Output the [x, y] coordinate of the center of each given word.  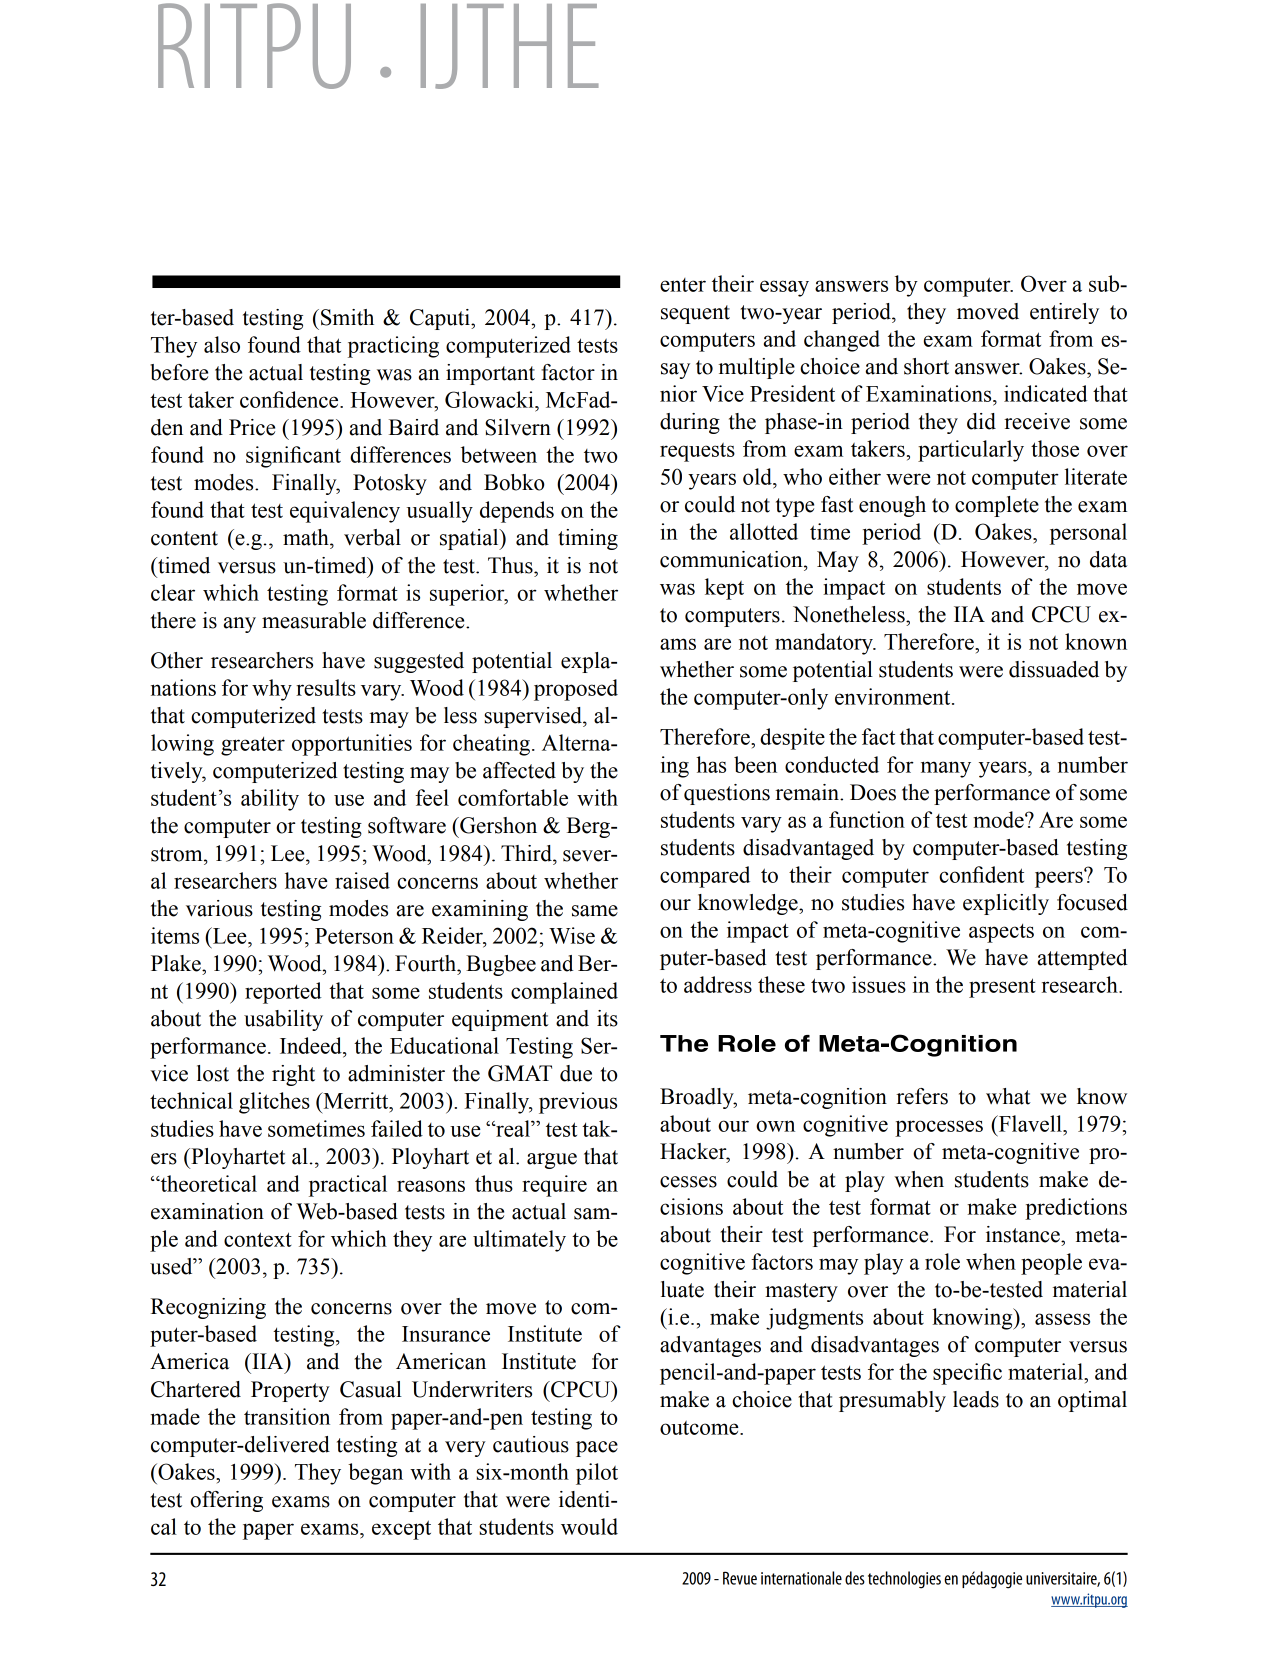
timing [588, 539]
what [1008, 1096]
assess [1062, 1319]
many [946, 769]
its [607, 1018]
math [307, 537]
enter [683, 285]
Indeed [312, 1045]
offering [226, 1501]
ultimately [519, 1241]
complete [997, 506]
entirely [1064, 313]
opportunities [352, 745]
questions [727, 794]
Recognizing [208, 1308]
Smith [347, 317]
